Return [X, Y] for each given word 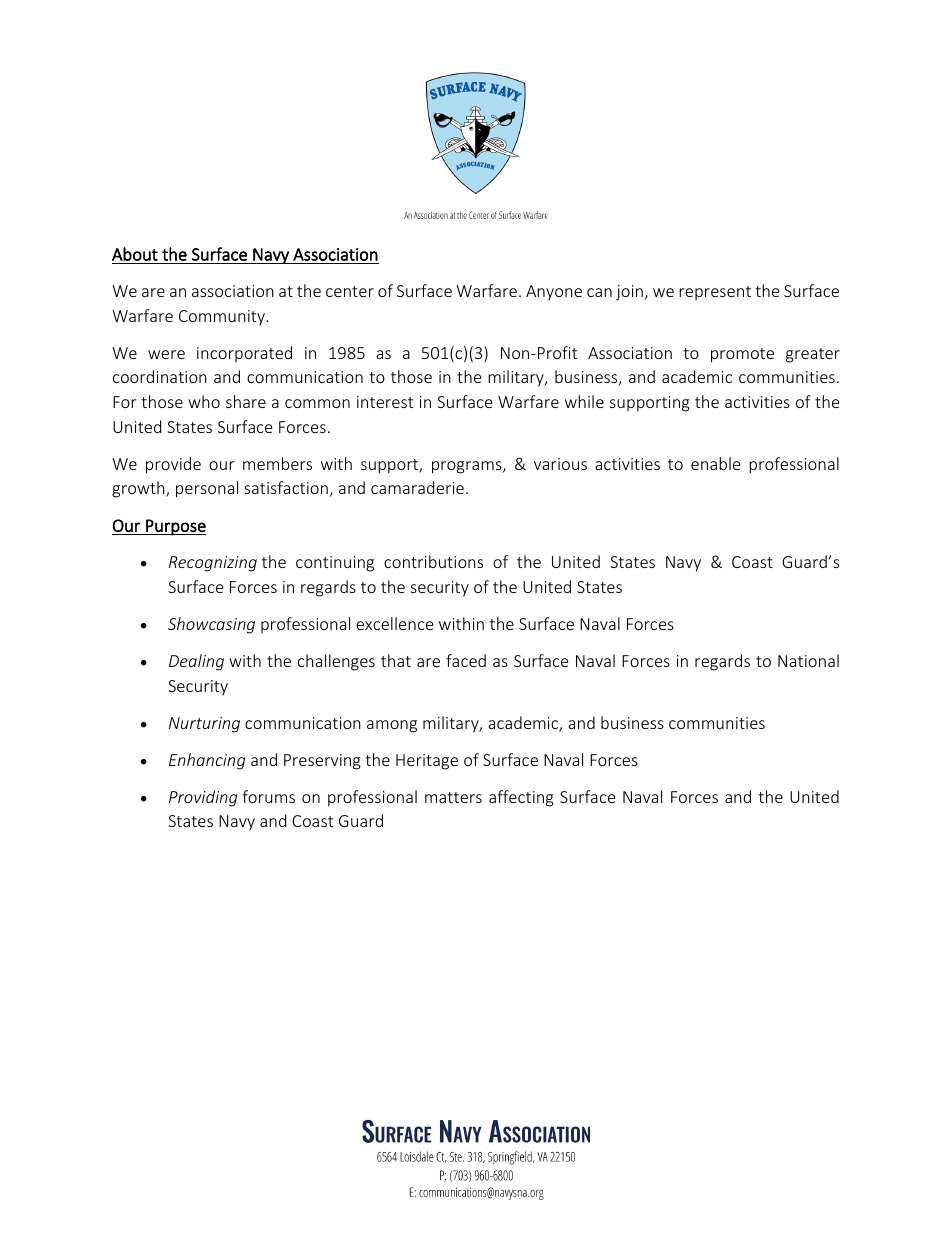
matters [453, 797]
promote [742, 355]
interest [385, 402]
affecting [521, 798]
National [808, 660]
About [135, 254]
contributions [433, 561]
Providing [203, 798]
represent [715, 293]
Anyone [554, 292]
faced [466, 660]
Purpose [175, 527]
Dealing [196, 662]
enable [715, 463]
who [204, 401]
